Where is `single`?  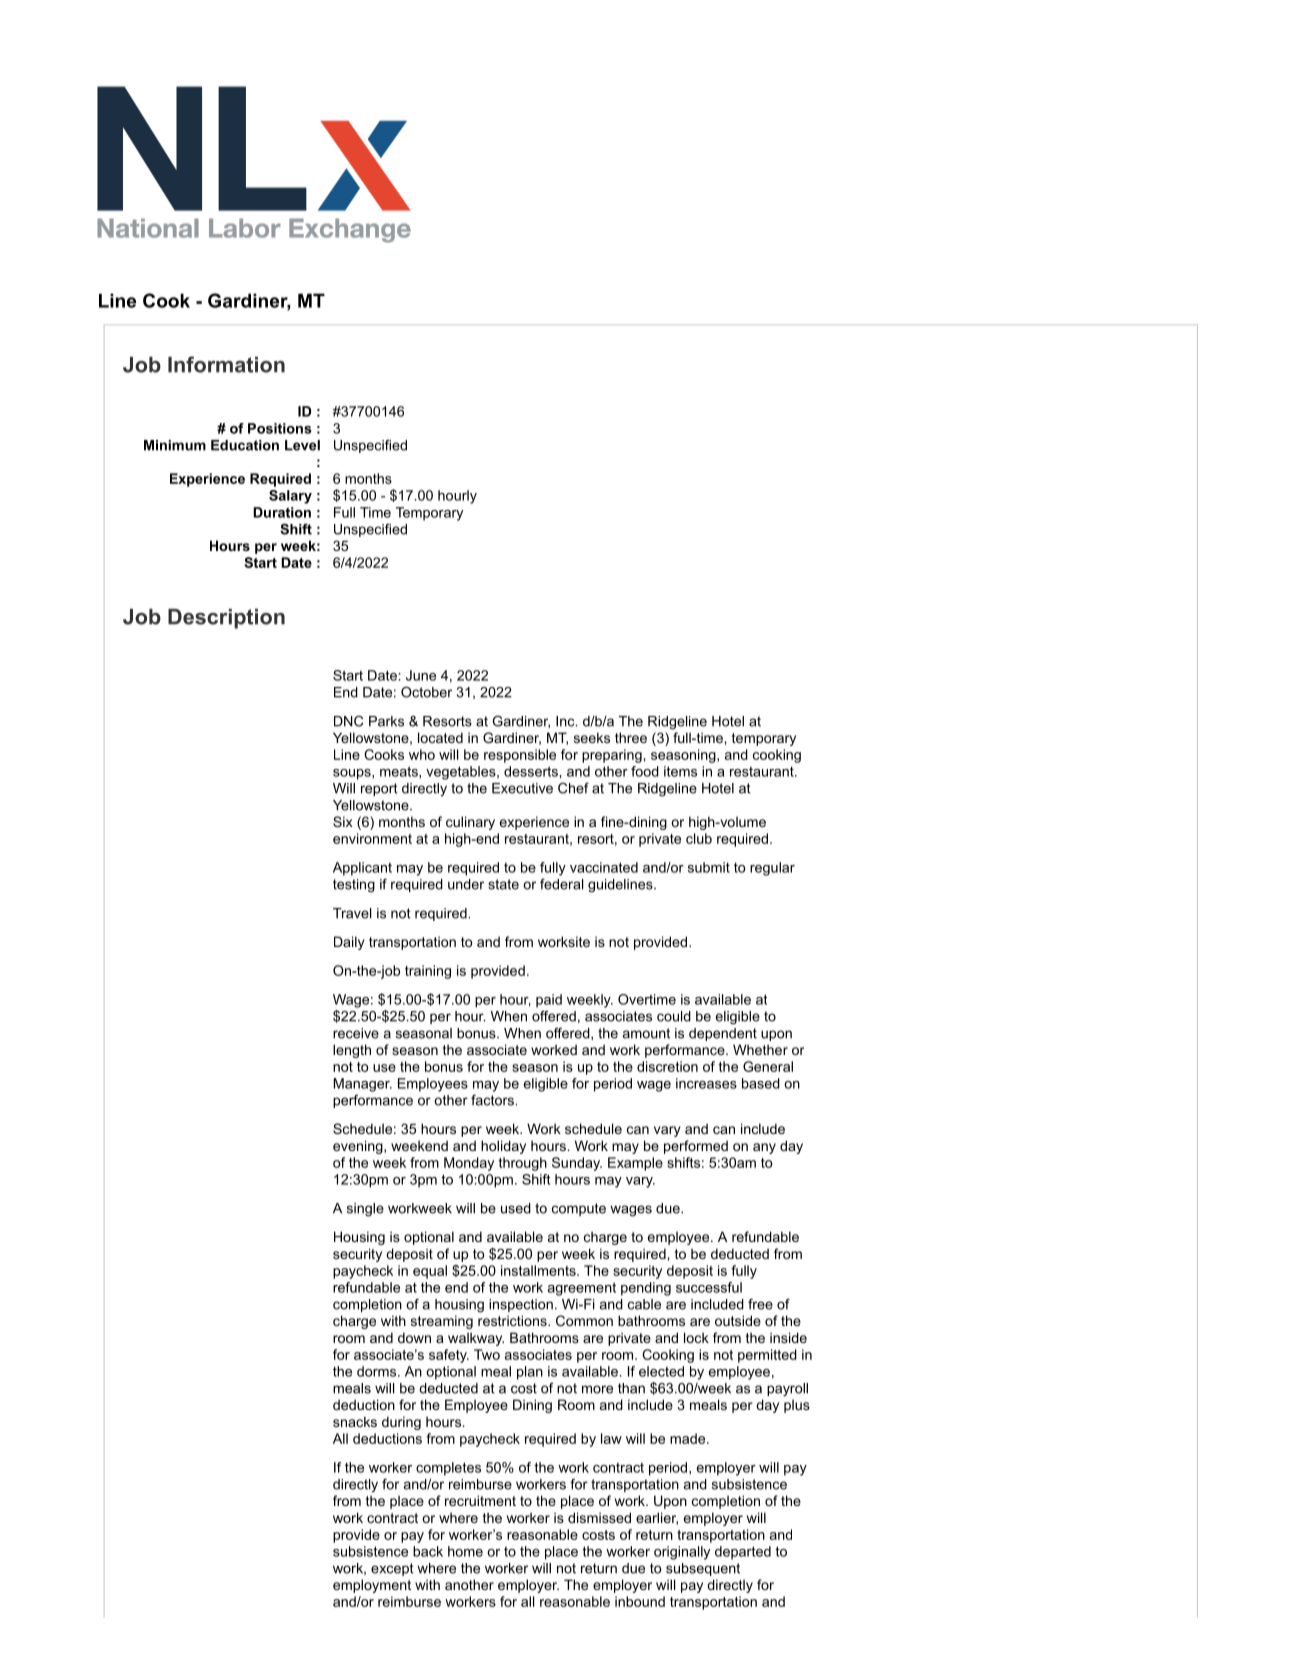 single is located at coordinates (365, 1210).
